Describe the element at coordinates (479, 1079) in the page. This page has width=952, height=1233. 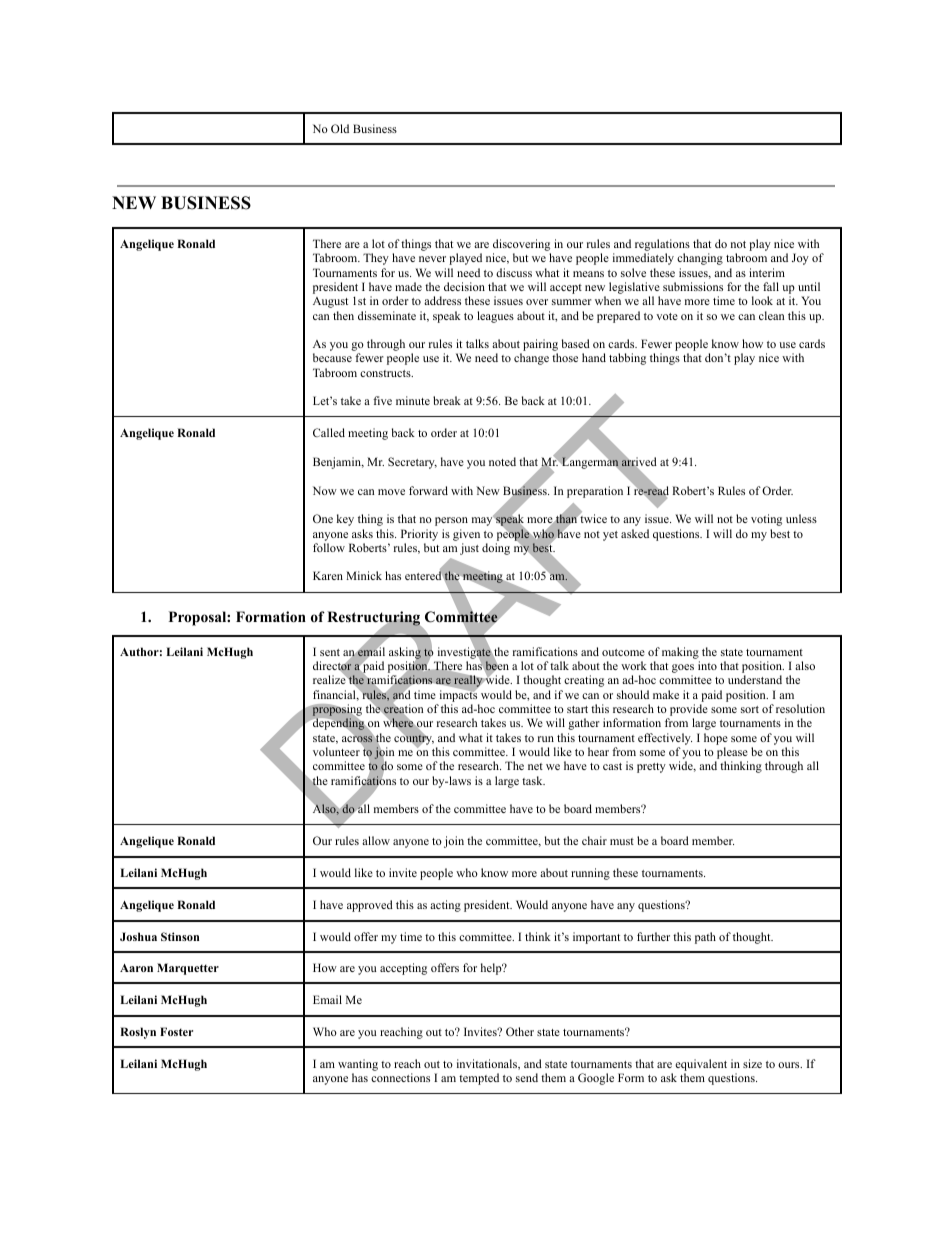
I see `tempted` at that location.
